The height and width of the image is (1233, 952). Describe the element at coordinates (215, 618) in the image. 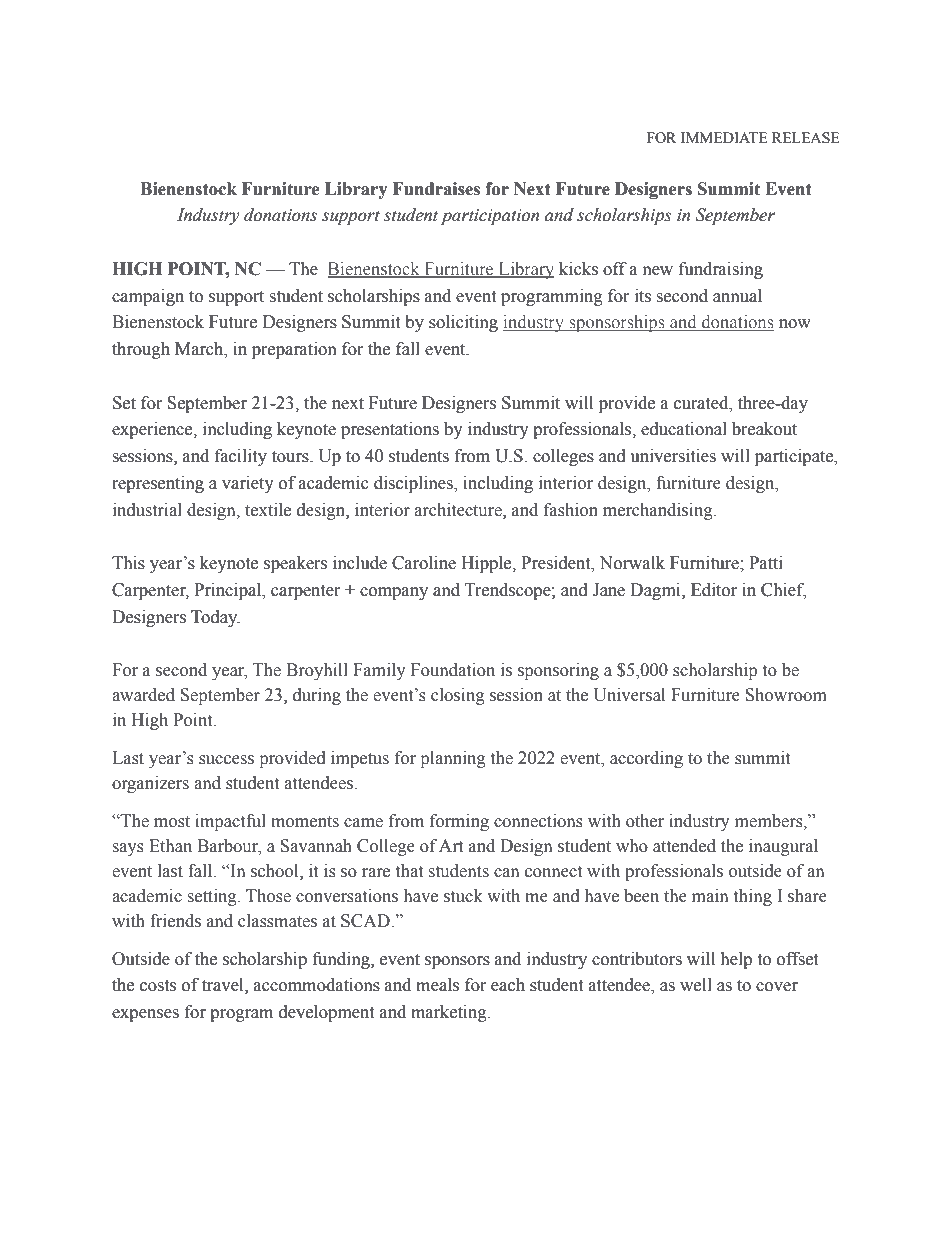

I see `Today` at that location.
